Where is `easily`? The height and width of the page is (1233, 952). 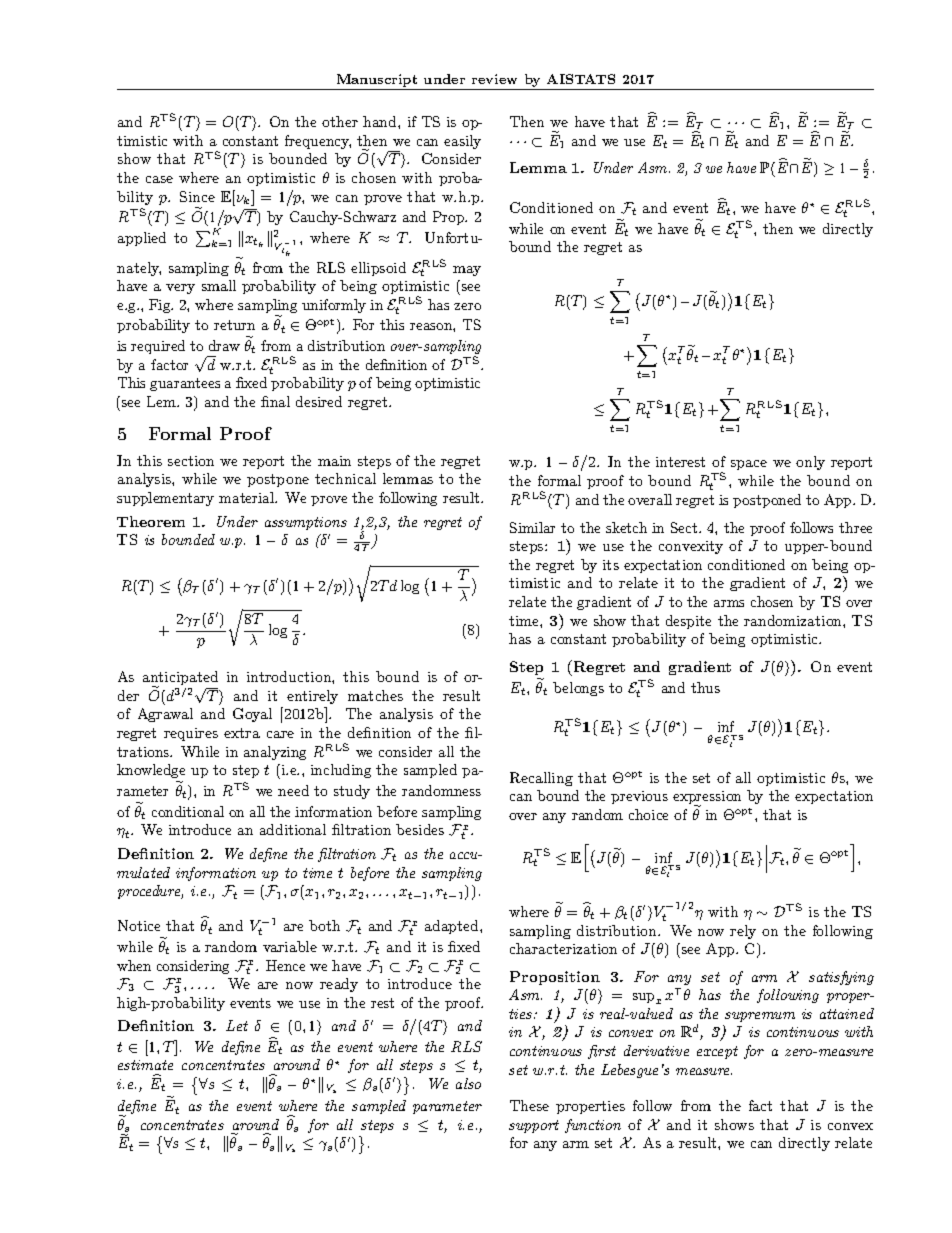
easily is located at coordinates (462, 142).
